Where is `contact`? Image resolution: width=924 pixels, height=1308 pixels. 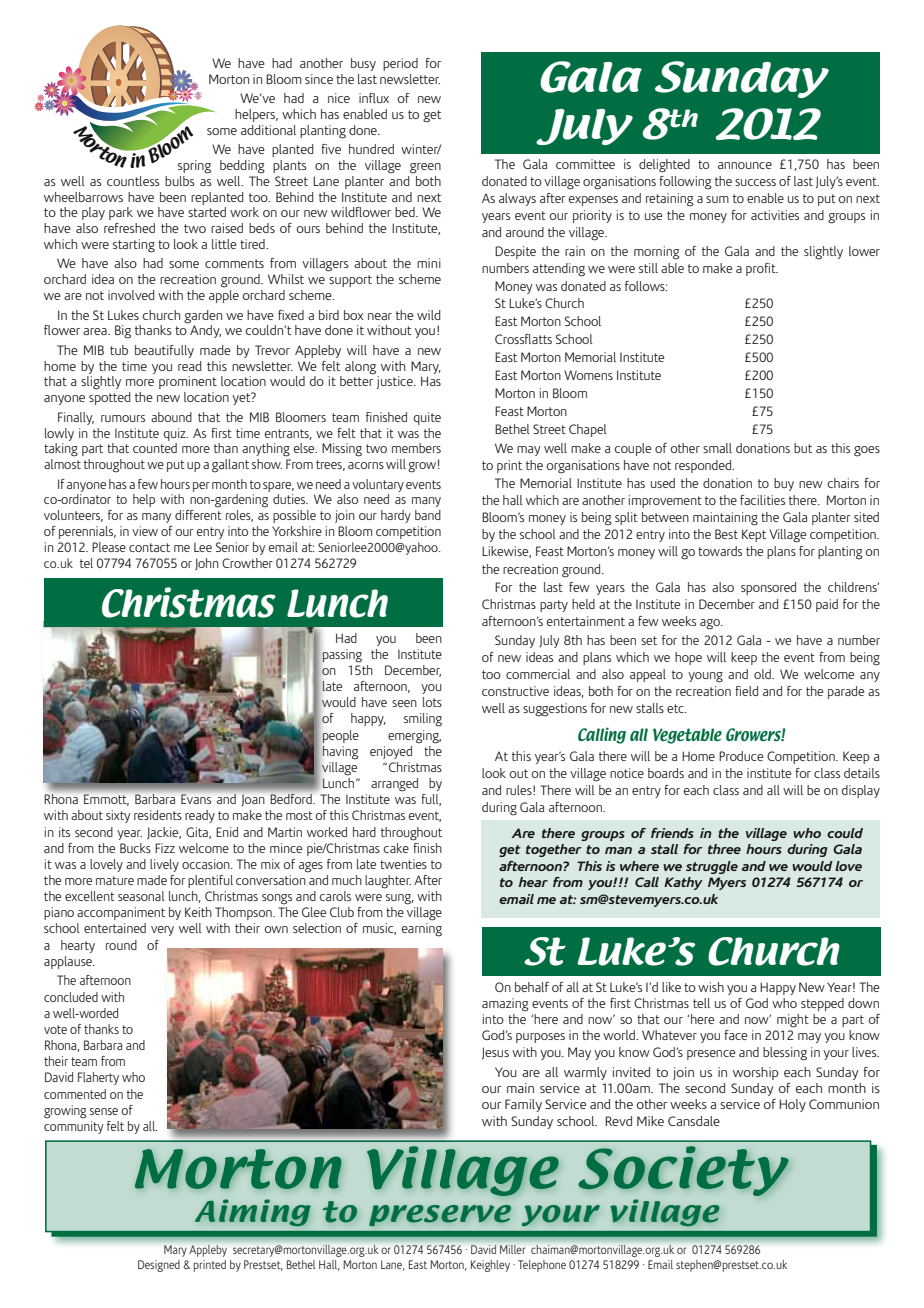
contact is located at coordinates (149, 547).
